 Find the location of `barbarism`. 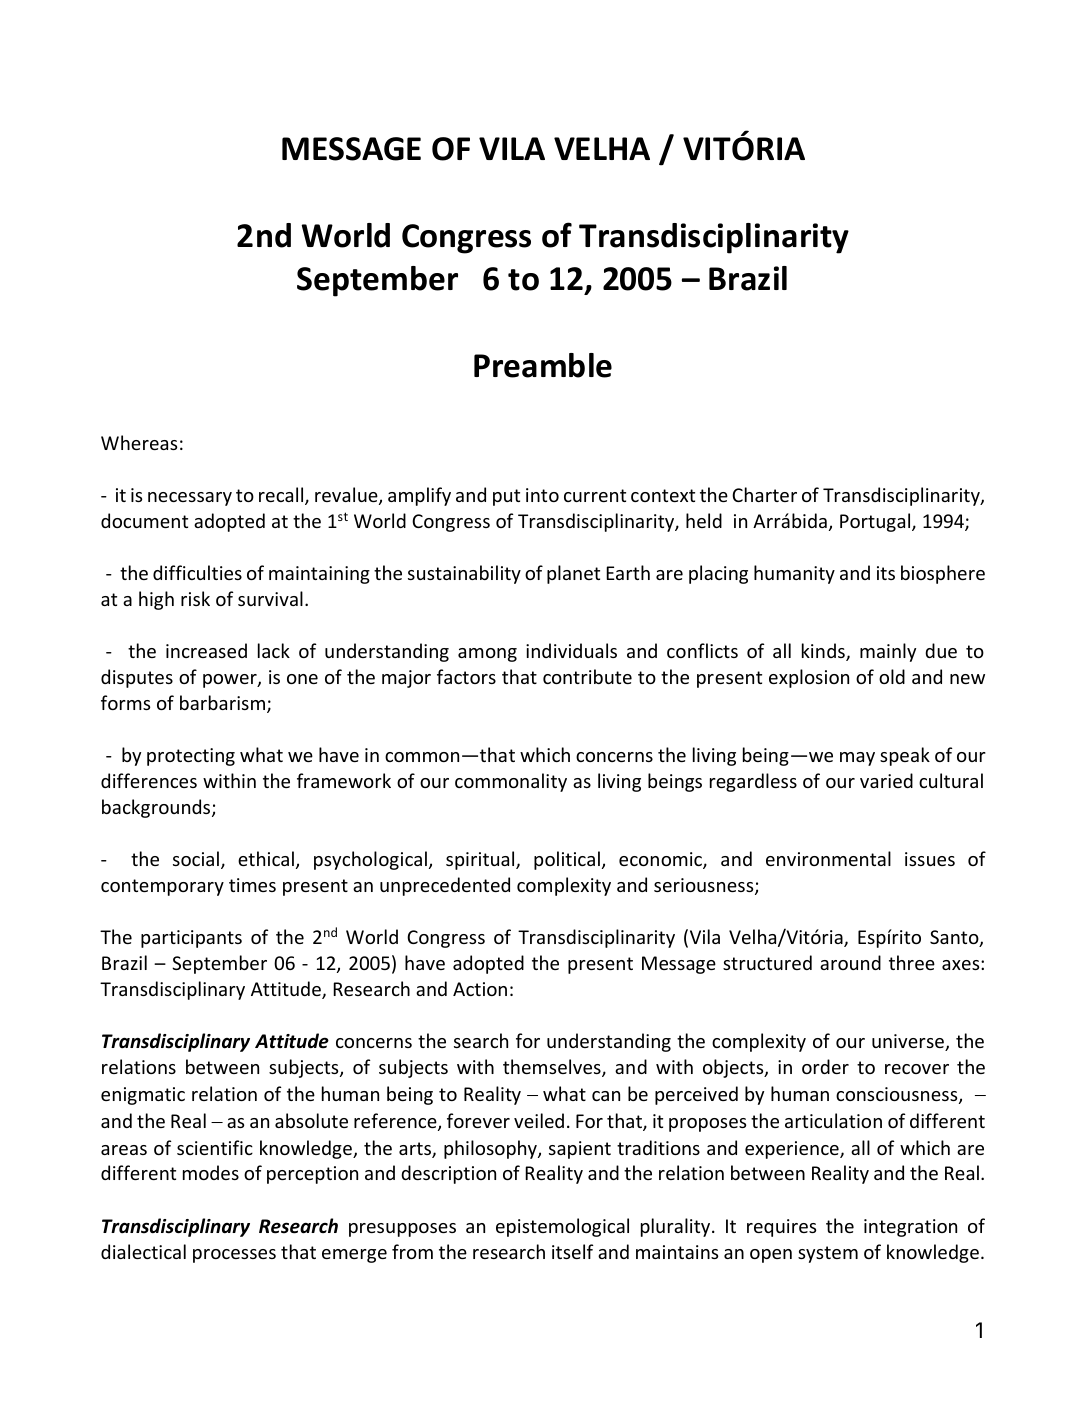

barbarism is located at coordinates (224, 704).
